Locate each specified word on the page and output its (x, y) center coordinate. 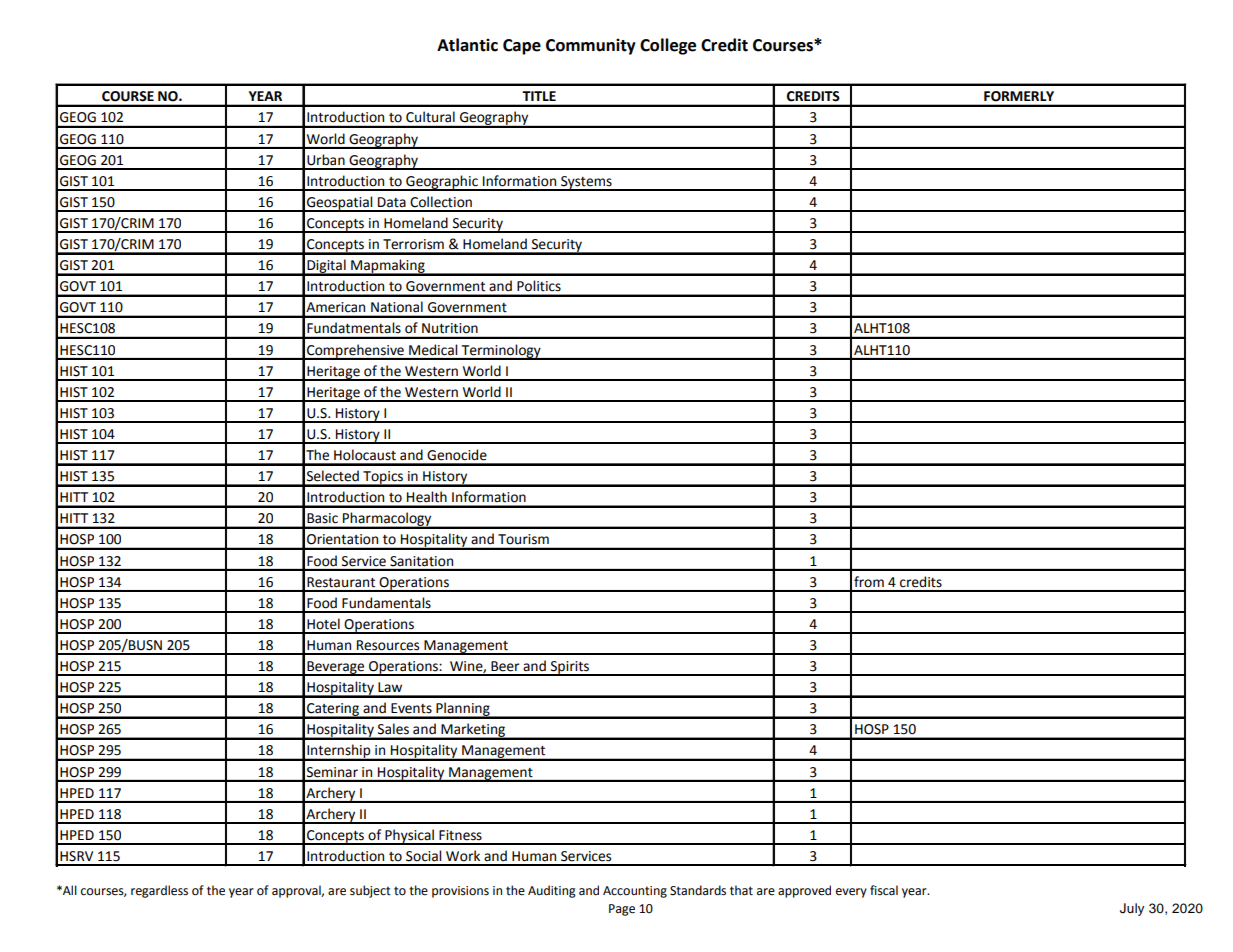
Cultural (430, 116)
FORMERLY (1019, 96)
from (869, 581)
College (668, 46)
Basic (322, 518)
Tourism (523, 539)
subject (370, 891)
